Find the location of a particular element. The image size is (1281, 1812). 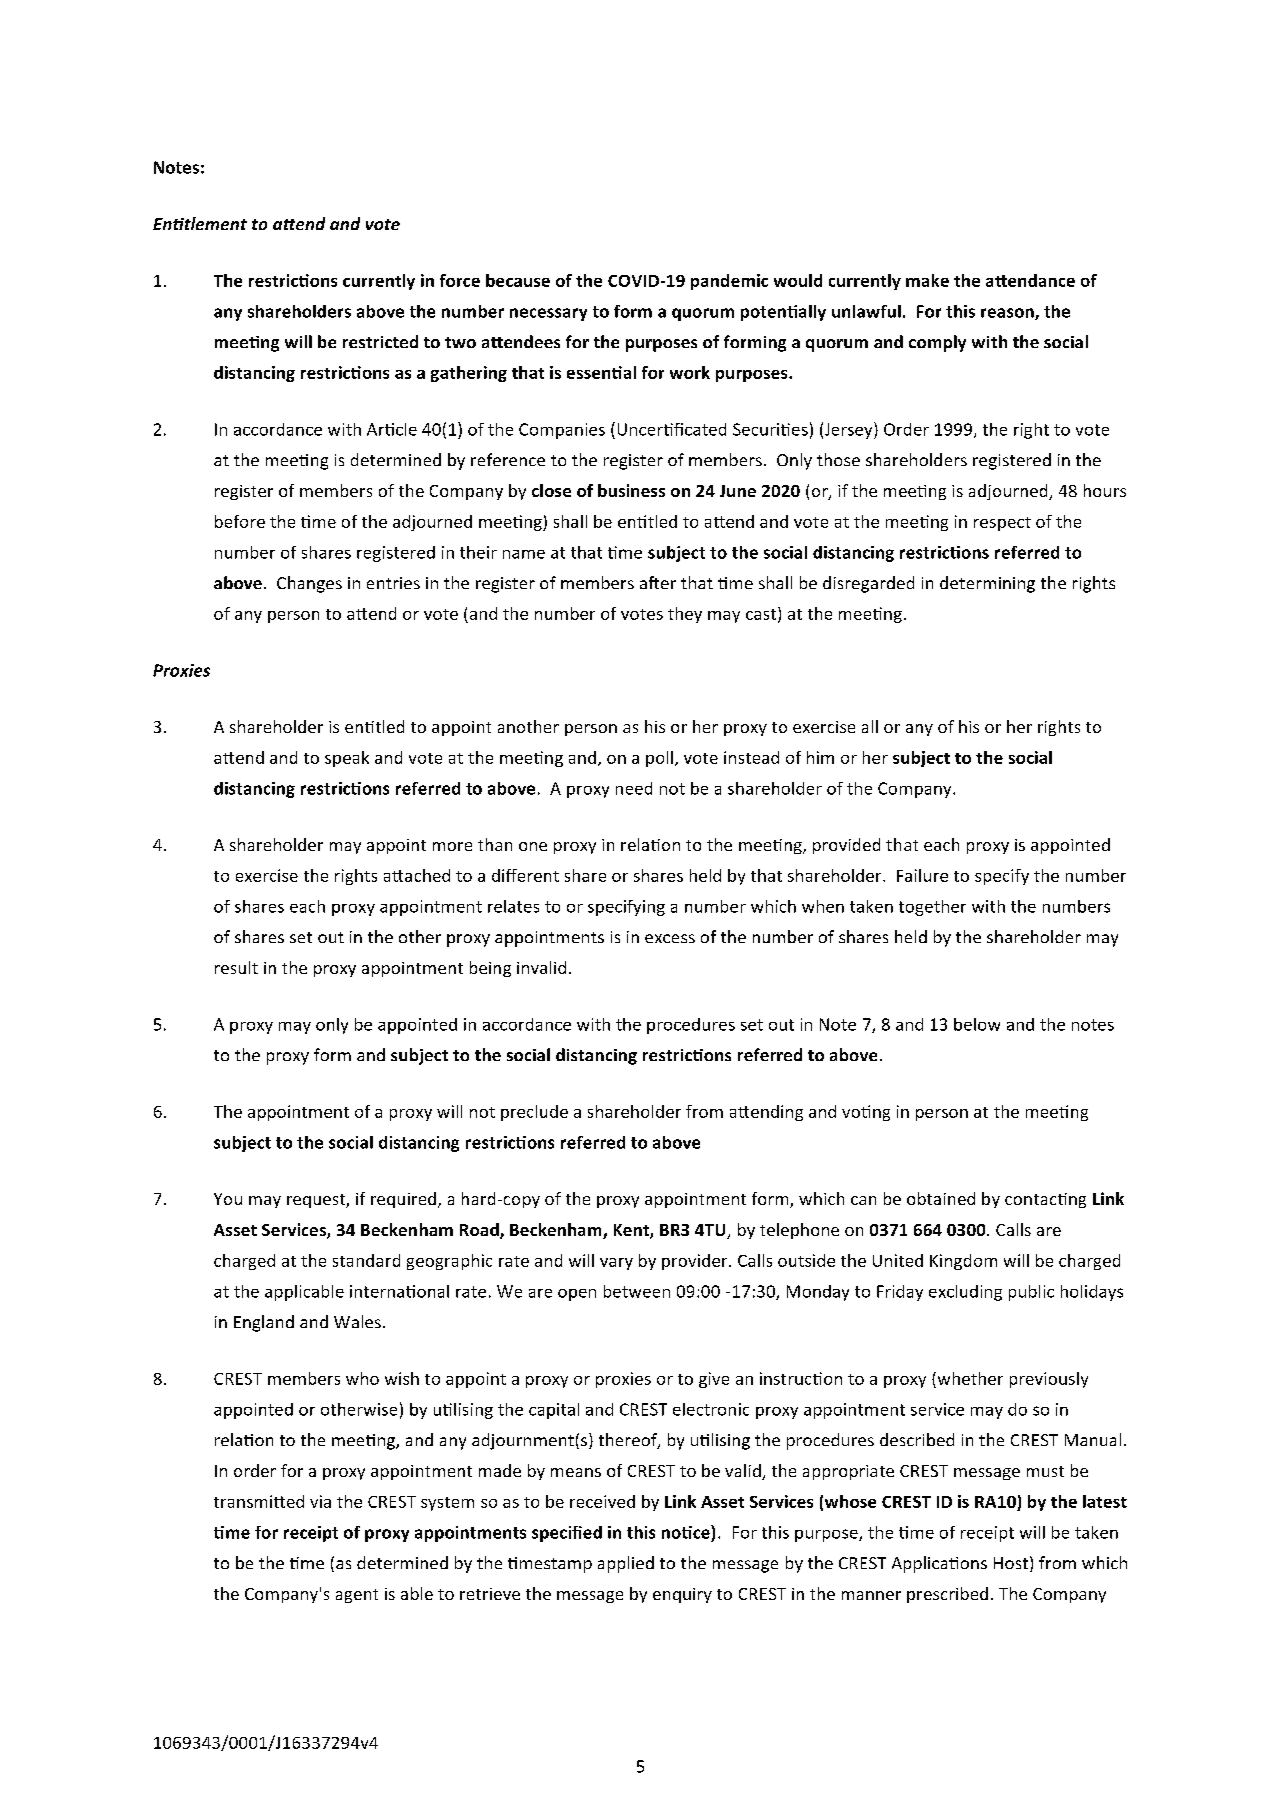

reason is located at coordinates (1008, 314).
